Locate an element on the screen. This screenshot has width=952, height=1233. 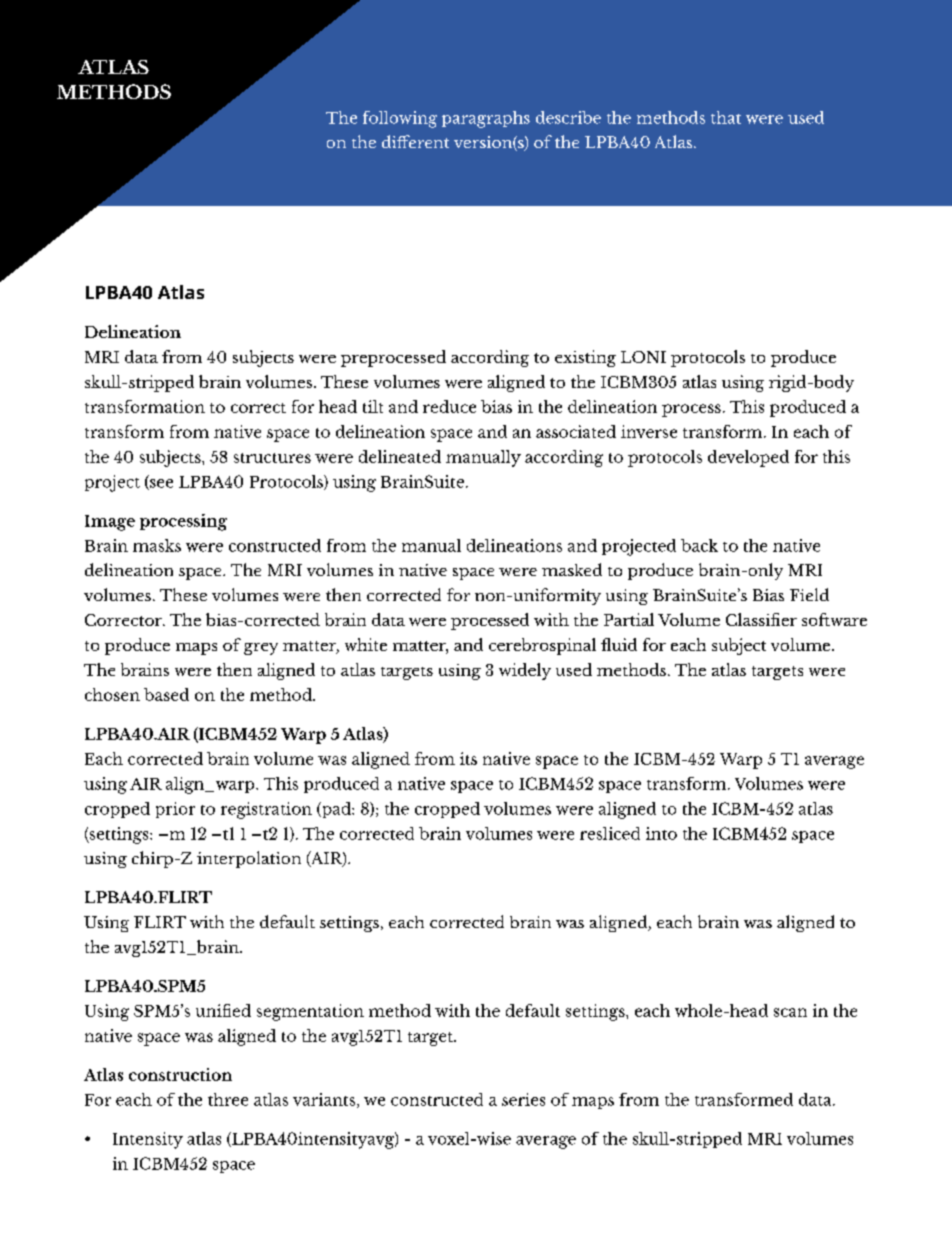
following is located at coordinates (400, 119).
